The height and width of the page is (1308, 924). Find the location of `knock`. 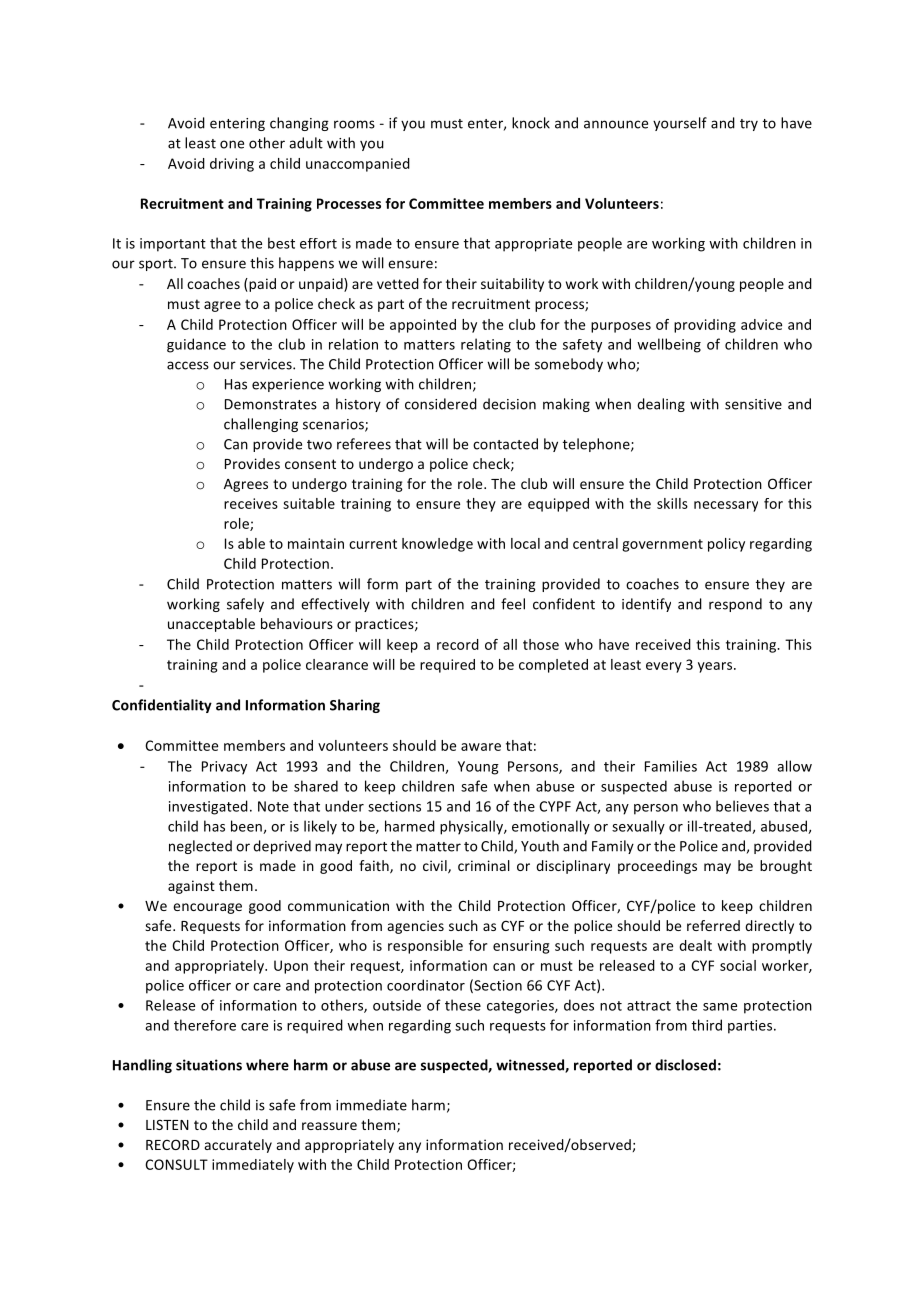

knock is located at coordinates (531, 123).
